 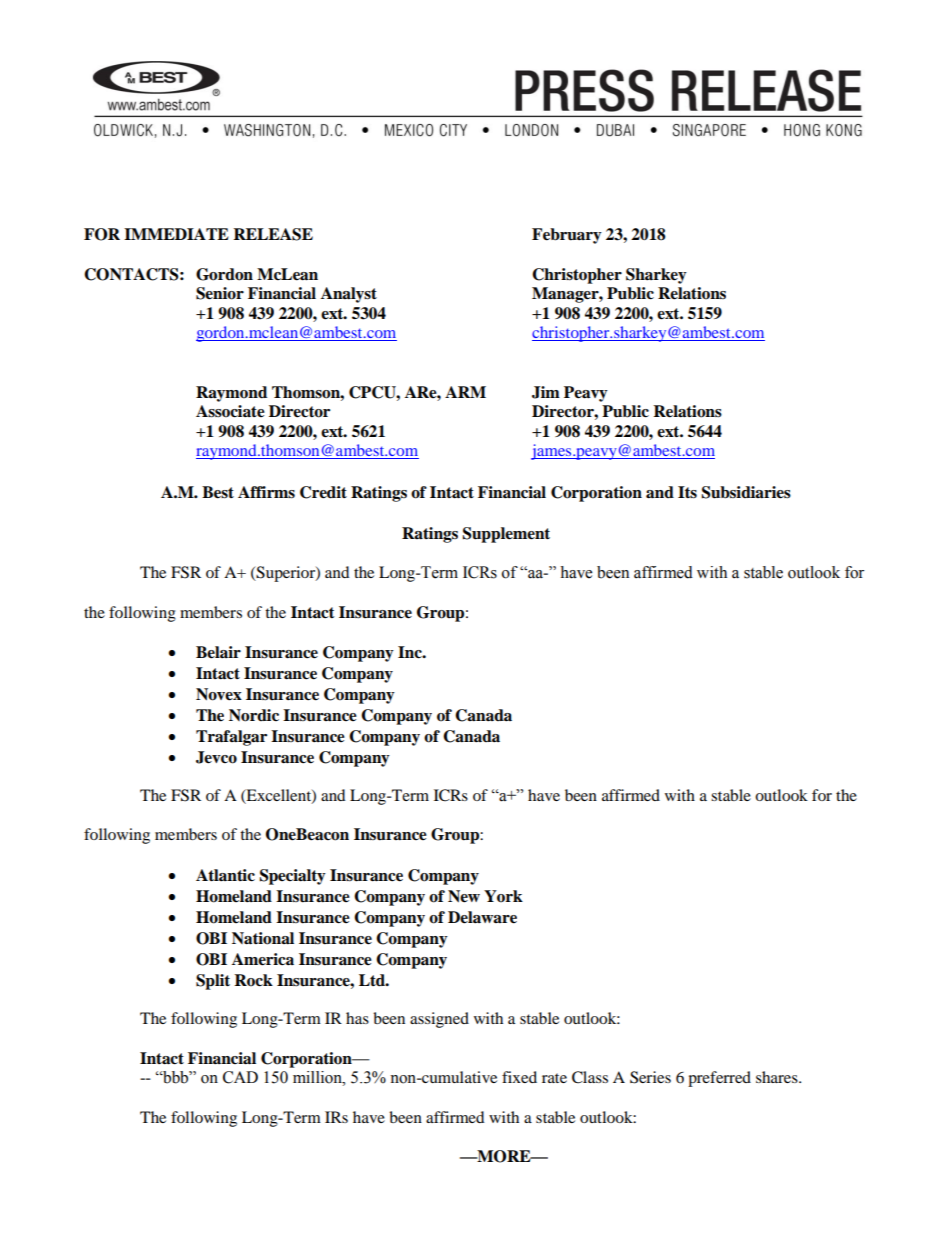 I want to click on Jim, so click(x=546, y=392).
